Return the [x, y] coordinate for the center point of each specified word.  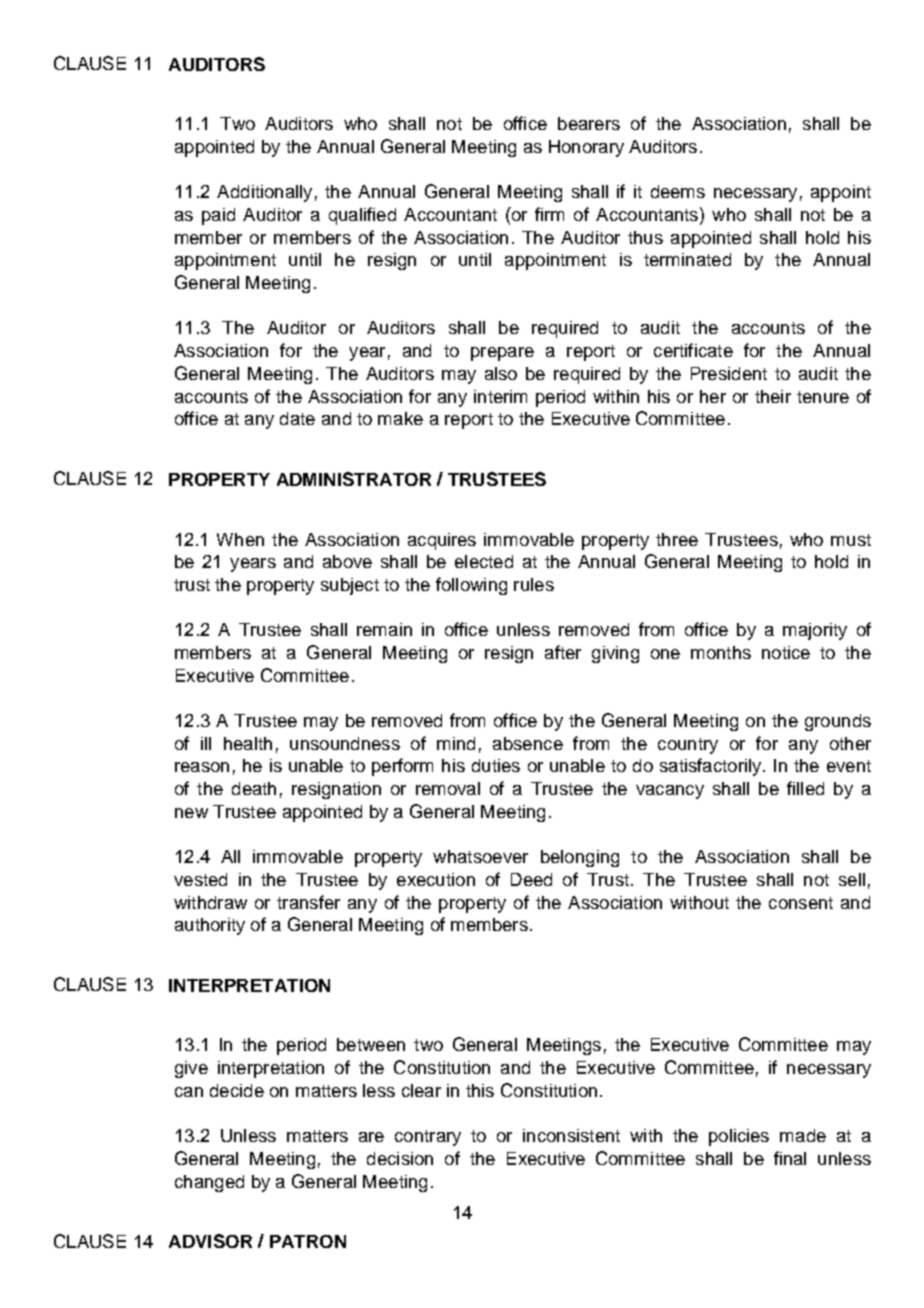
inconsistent [571, 1135]
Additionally [264, 193]
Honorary [586, 148]
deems [678, 191]
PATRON [308, 1241]
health [248, 743]
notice [786, 652]
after [563, 652]
